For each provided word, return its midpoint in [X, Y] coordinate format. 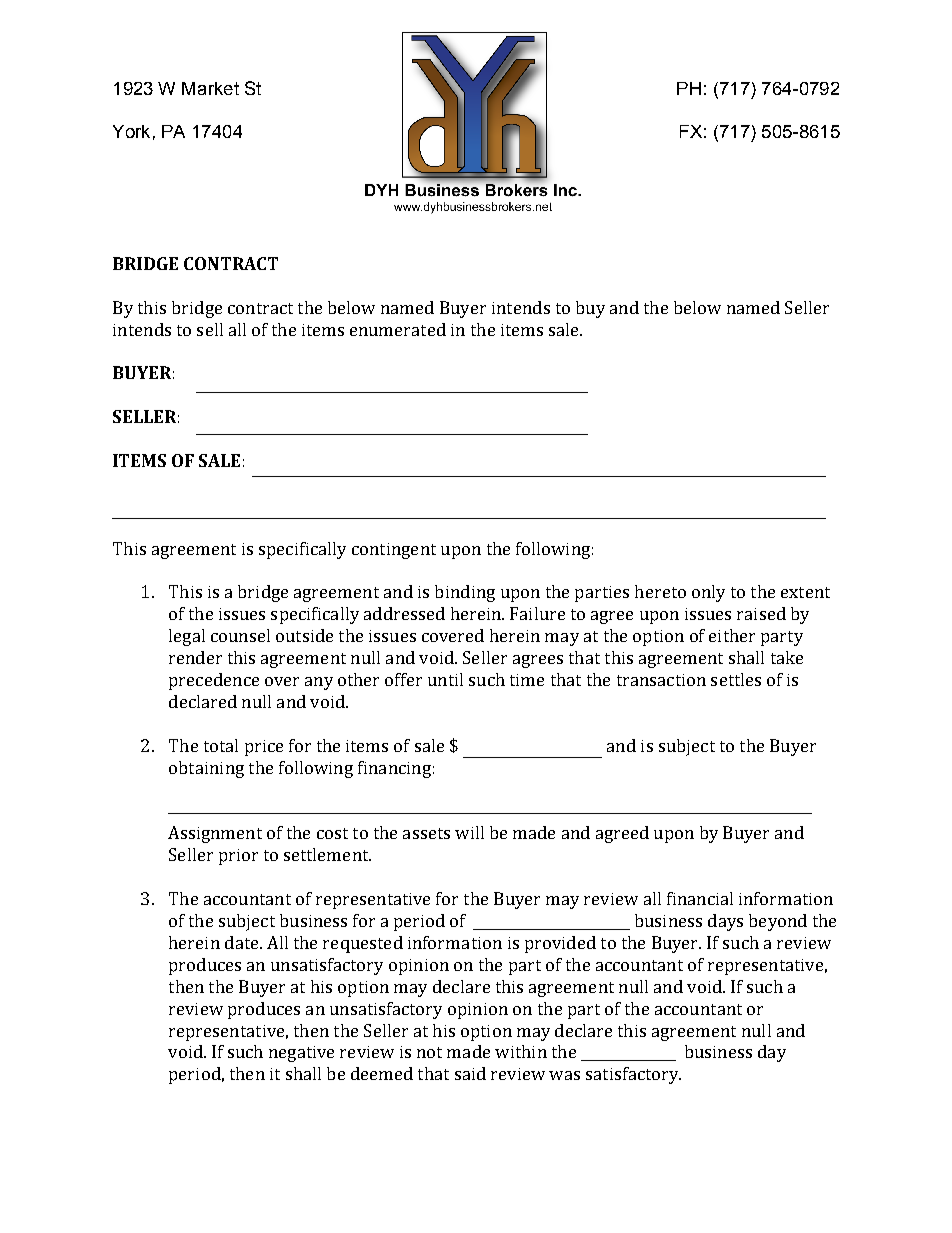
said [470, 1073]
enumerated [398, 329]
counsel [240, 635]
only [708, 593]
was [564, 1075]
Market [210, 88]
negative [301, 1054]
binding [465, 593]
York [131, 131]
